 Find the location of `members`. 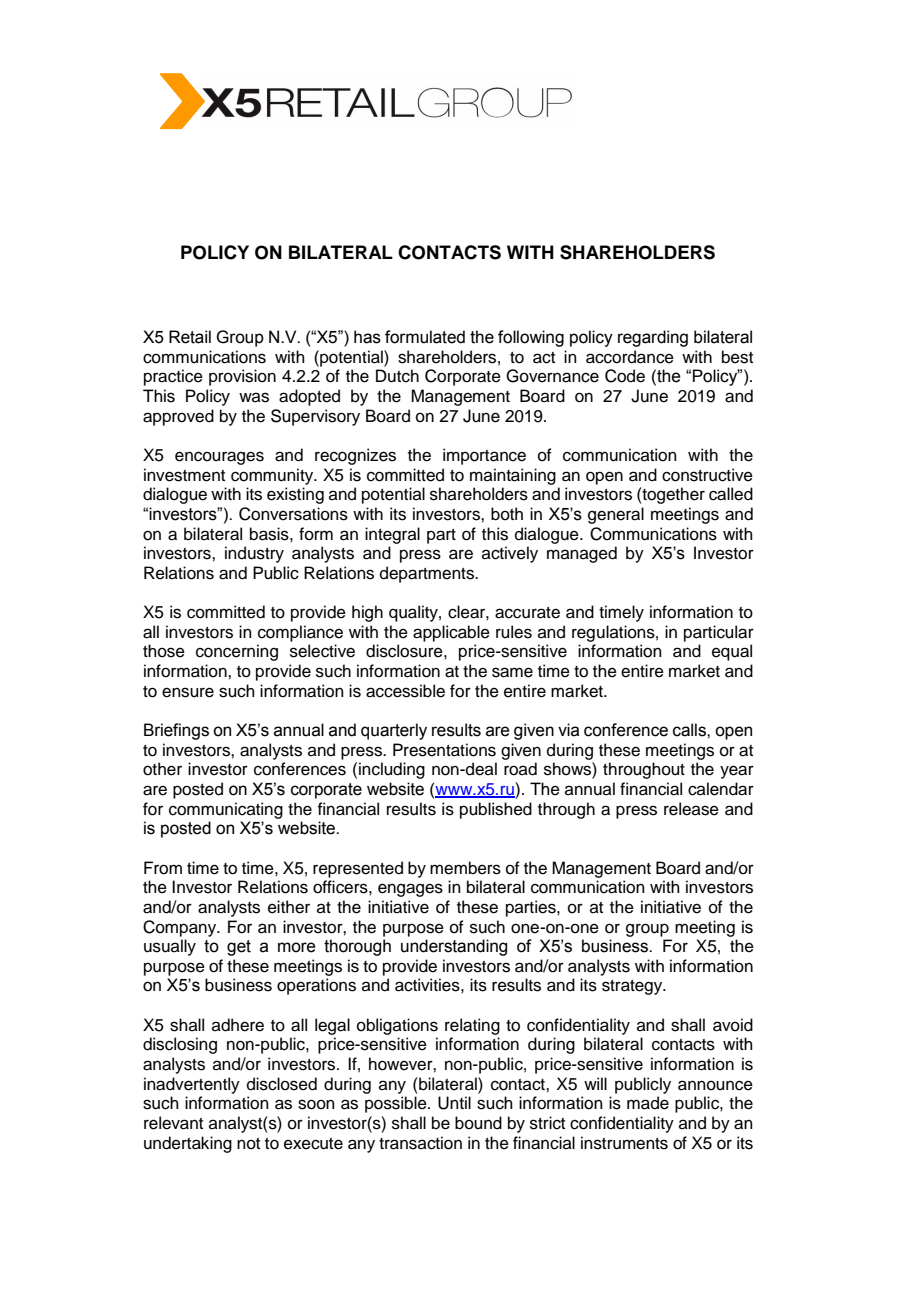

members is located at coordinates (465, 868).
